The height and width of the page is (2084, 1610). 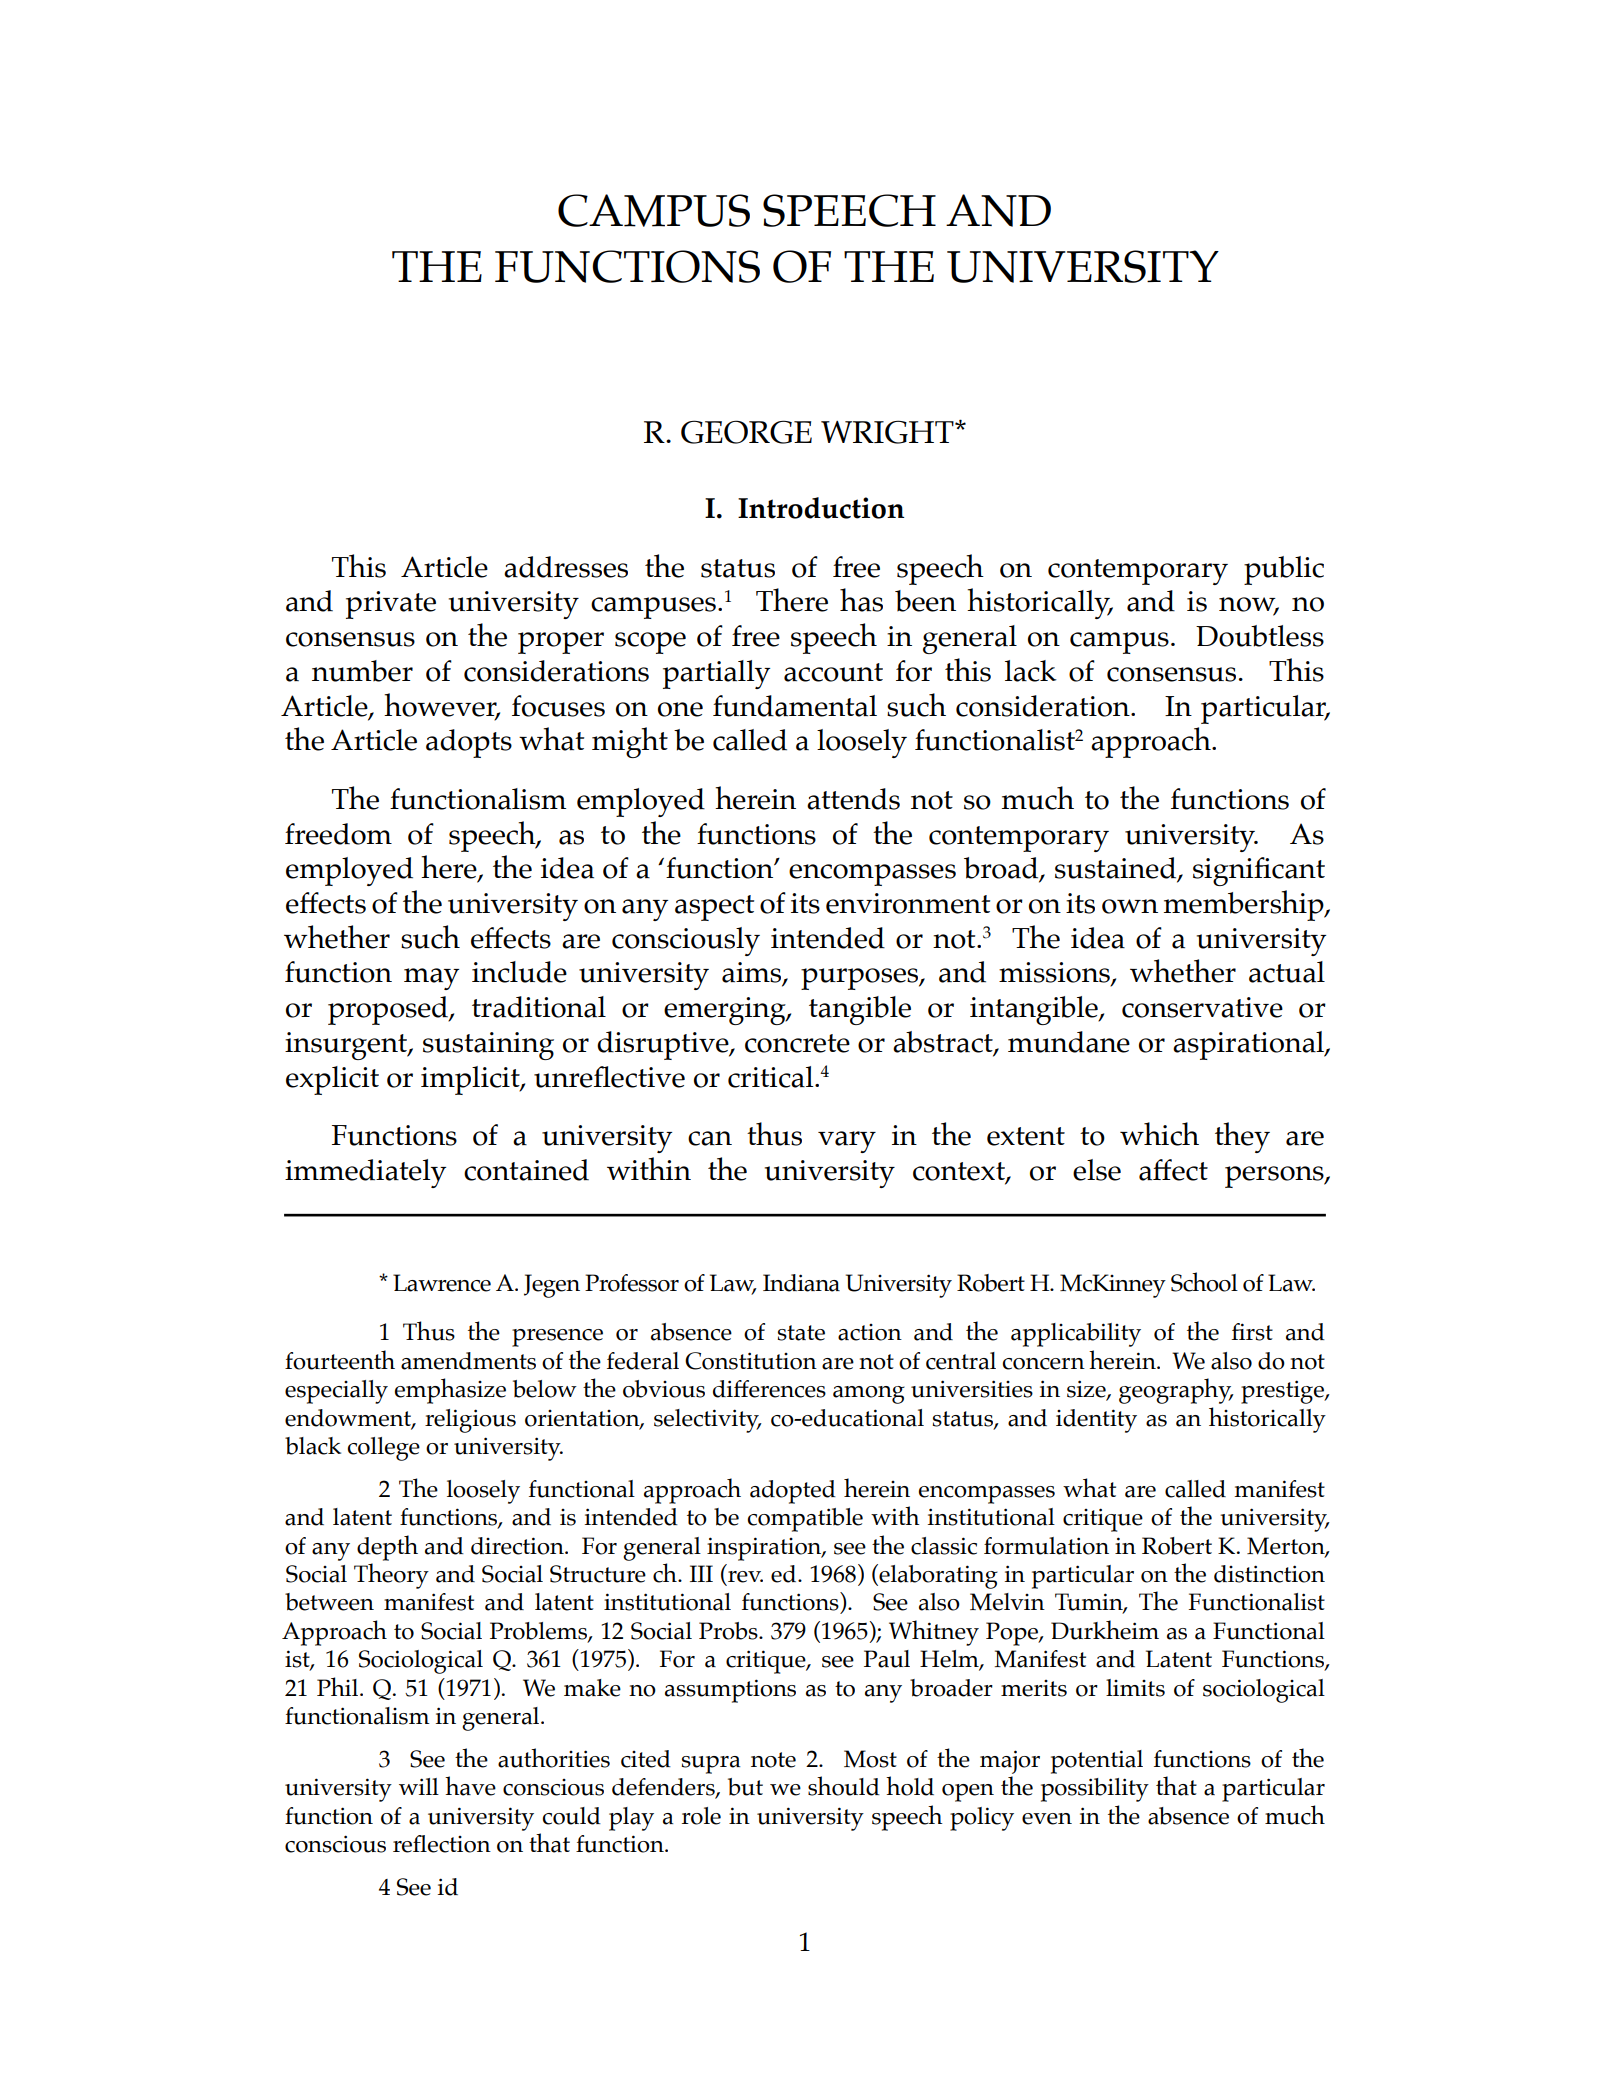 What do you see at coordinates (1117, 869) in the page?
I see `sustained` at bounding box center [1117, 869].
